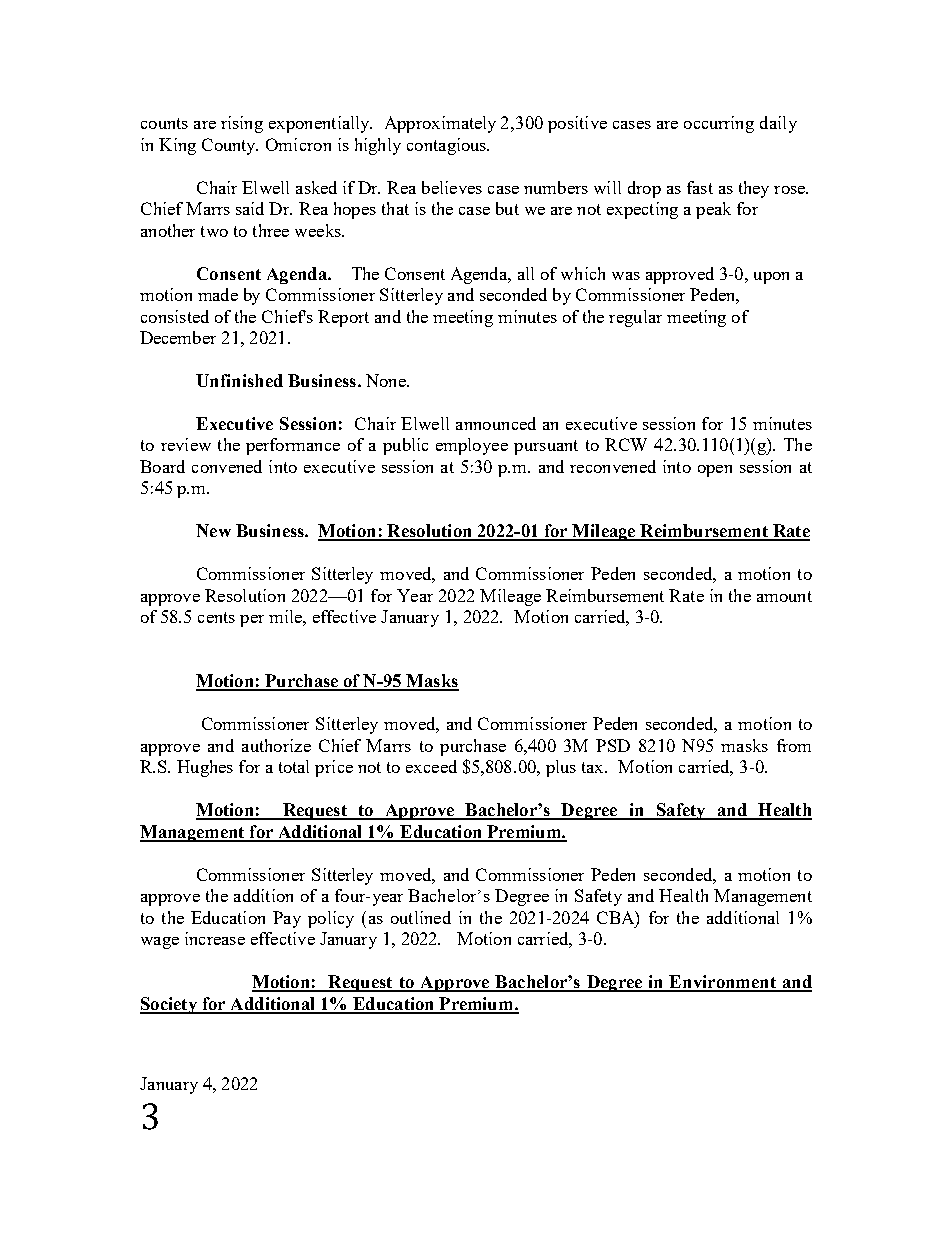 The image size is (952, 1233). What do you see at coordinates (719, 124) in the document?
I see `occurring` at bounding box center [719, 124].
